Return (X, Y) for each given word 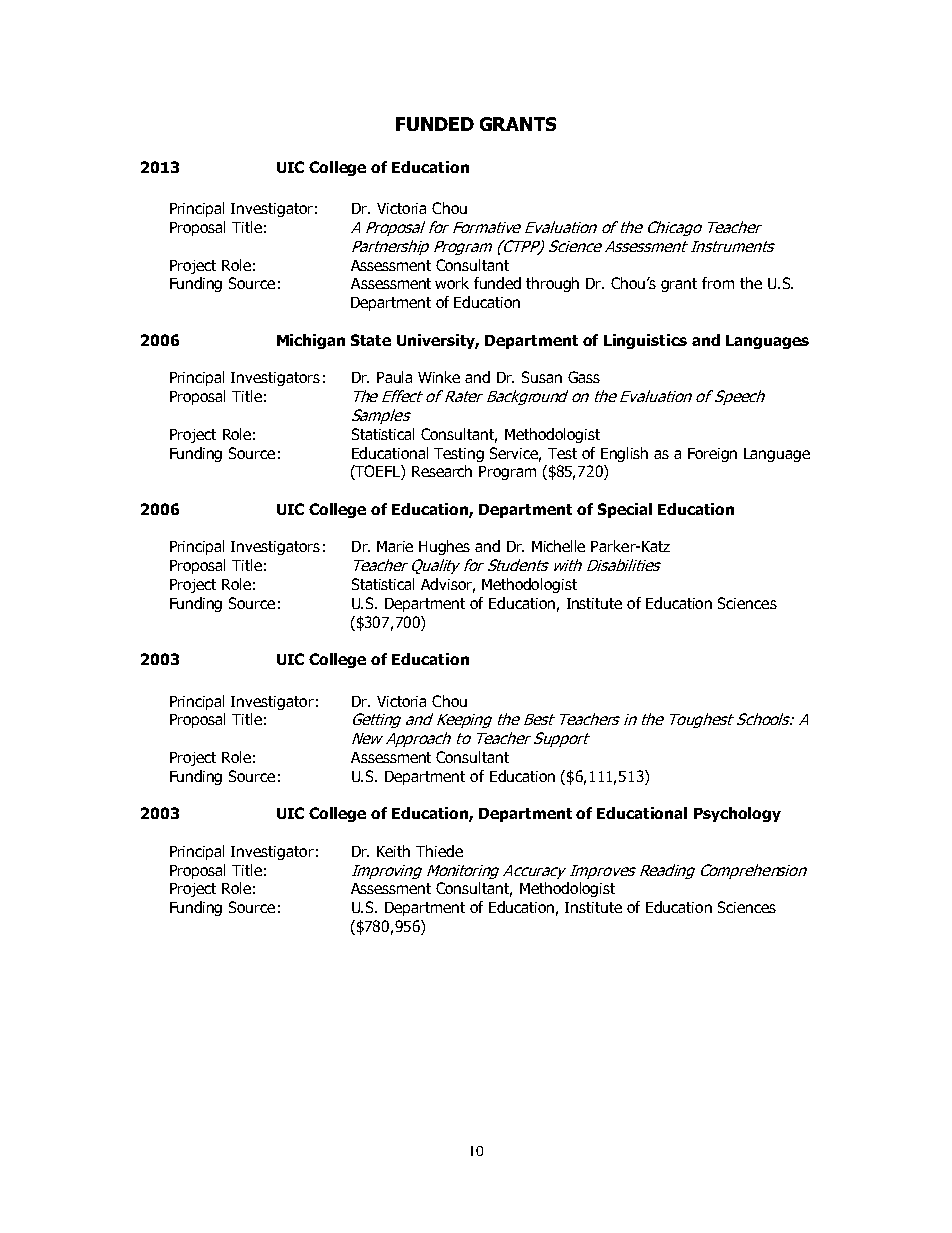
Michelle (558, 546)
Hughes (444, 547)
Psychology (737, 814)
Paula (394, 377)
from (718, 283)
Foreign (712, 455)
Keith (393, 851)
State (371, 340)
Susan (542, 377)
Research (442, 471)
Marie (395, 546)
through (552, 284)
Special (625, 510)
